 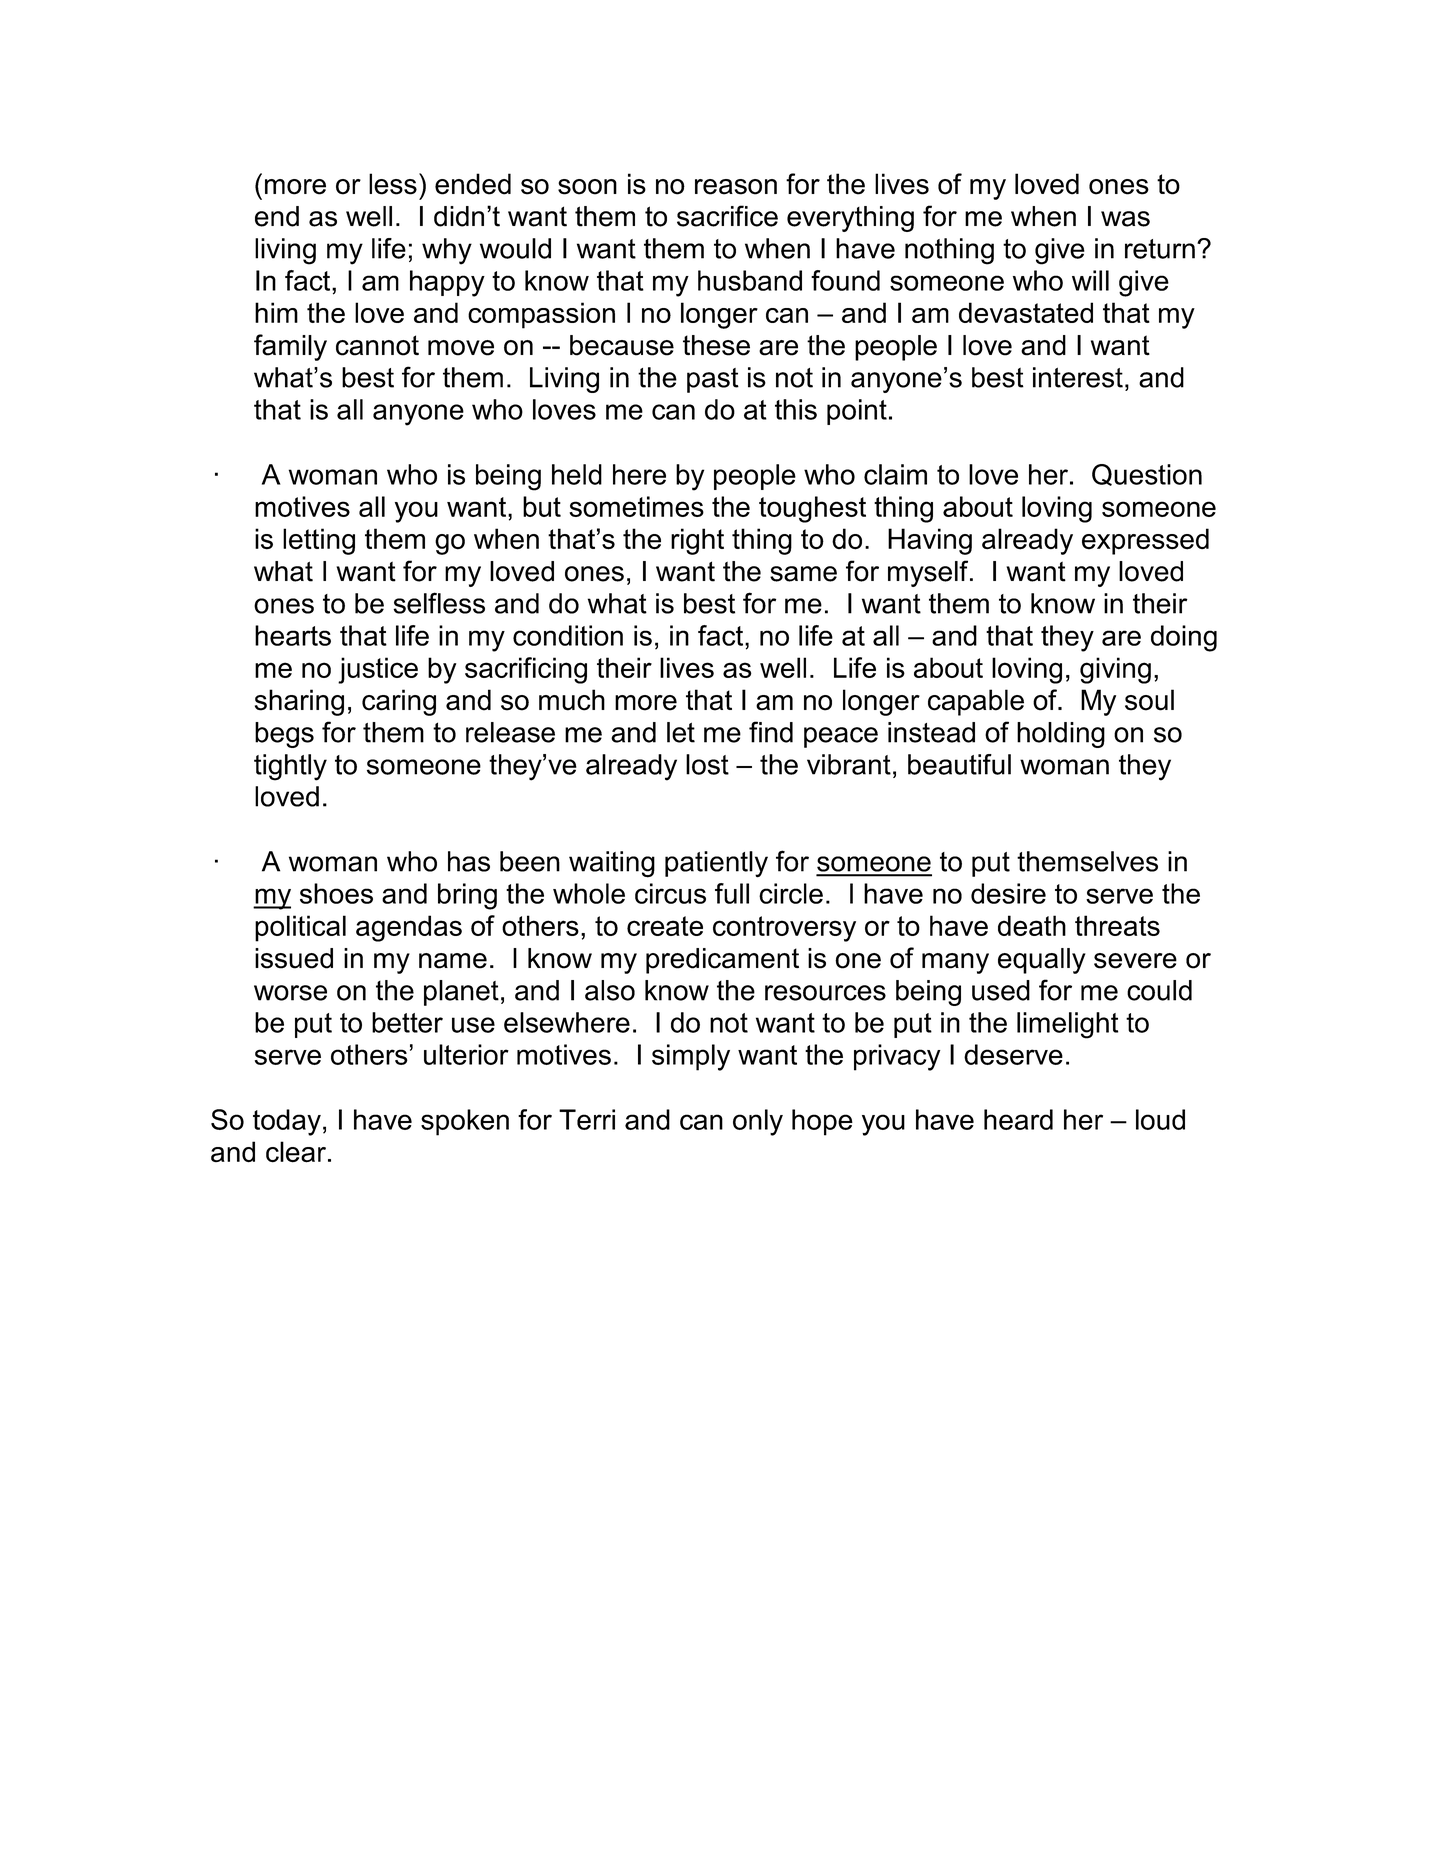 I want to click on heard, so click(x=1018, y=1119).
